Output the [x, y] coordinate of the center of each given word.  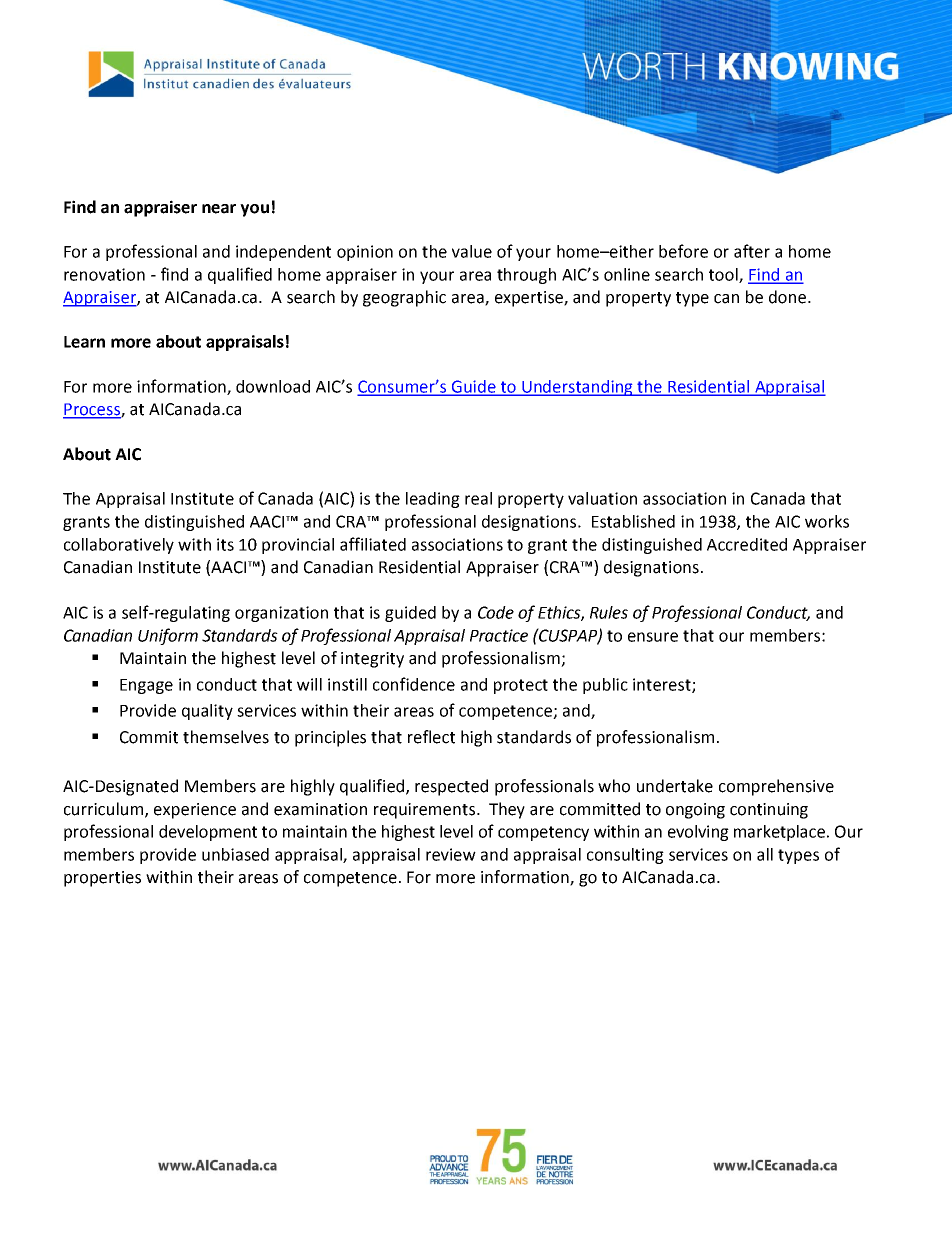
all [765, 854]
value [472, 251]
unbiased [235, 854]
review [451, 854]
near [219, 209]
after [752, 251]
